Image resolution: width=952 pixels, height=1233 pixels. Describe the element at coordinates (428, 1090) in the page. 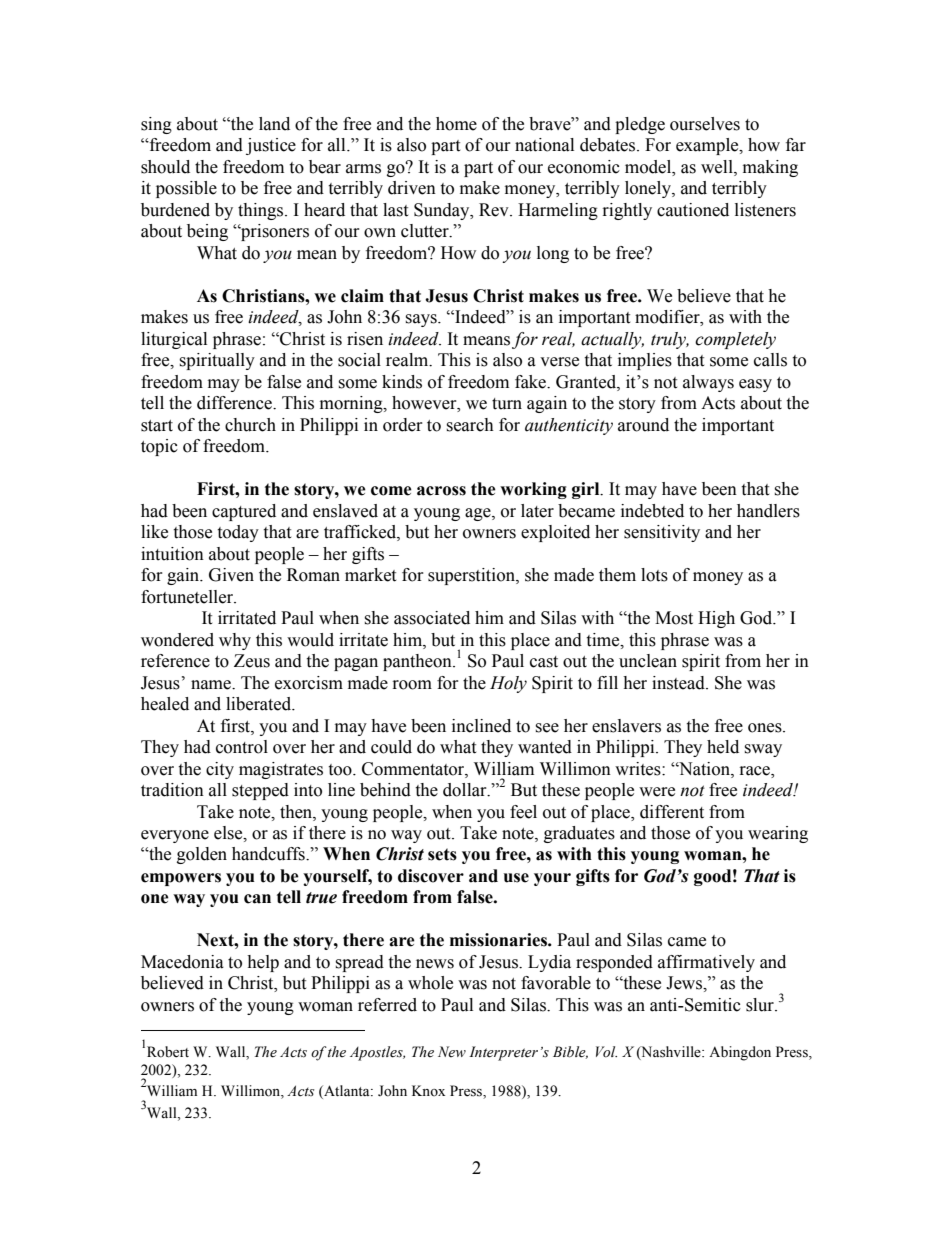

I see `Knox` at that location.
